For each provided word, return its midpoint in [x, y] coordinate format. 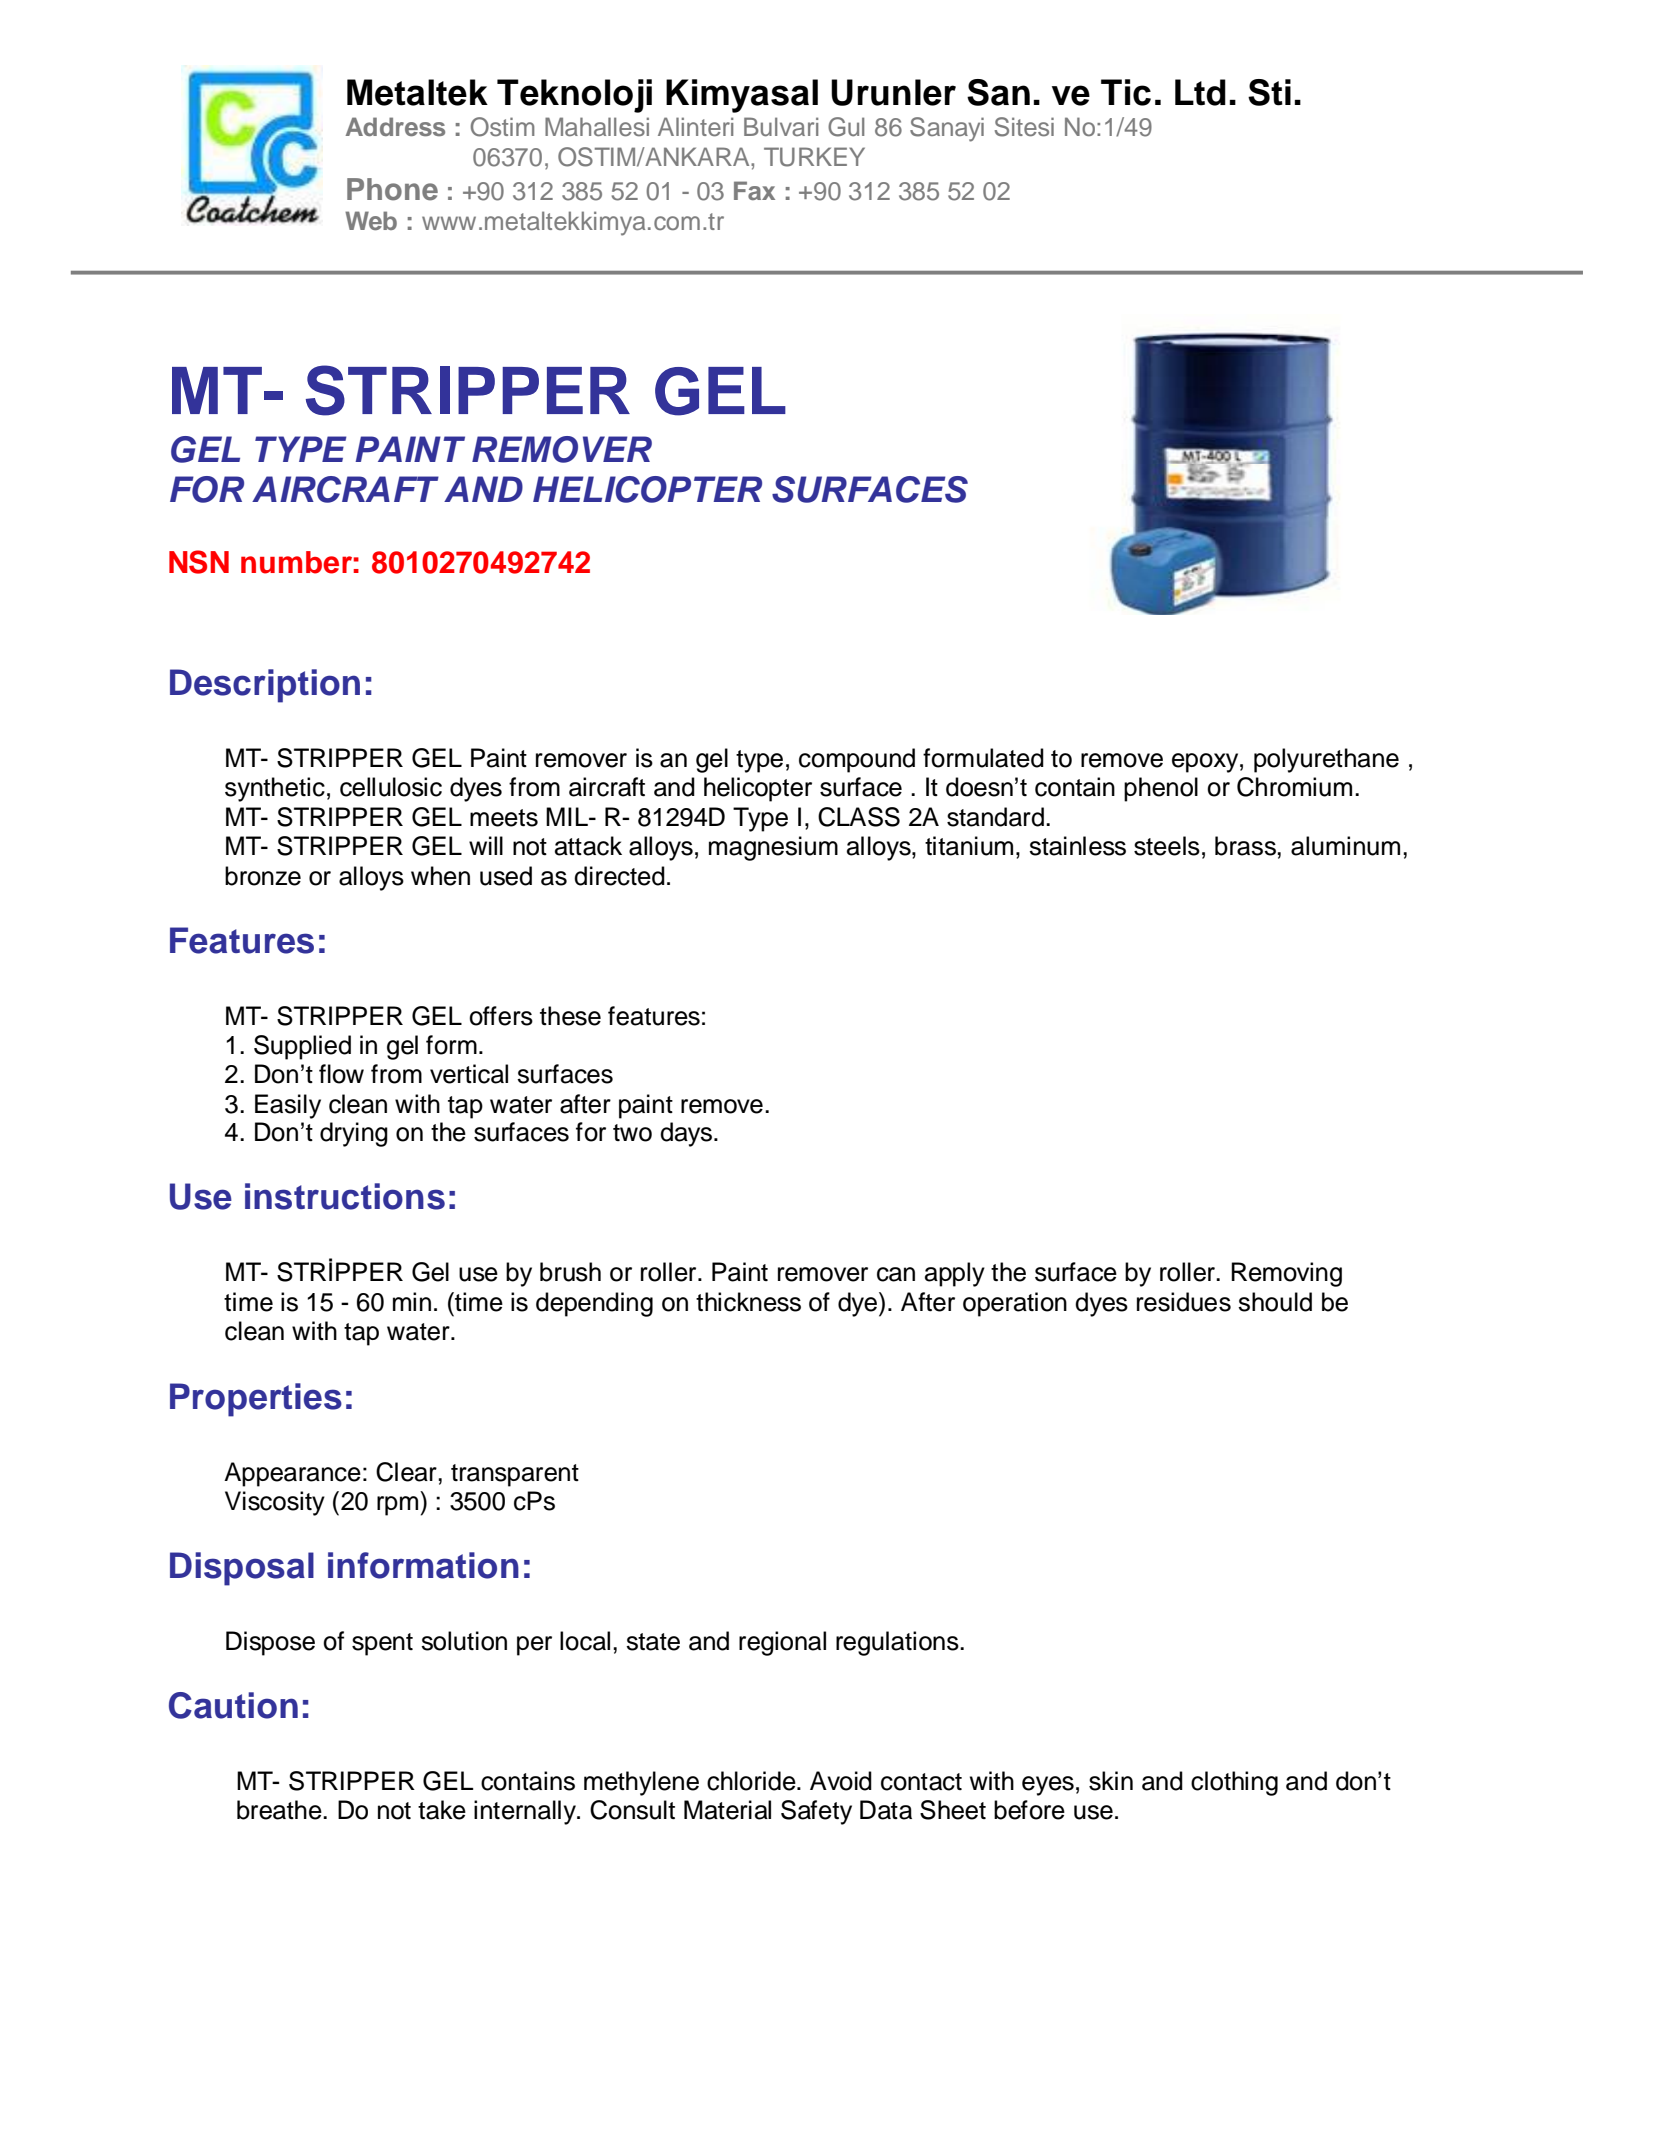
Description [265, 686]
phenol [1161, 789]
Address [395, 127]
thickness [748, 1302]
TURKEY [814, 157]
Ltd [1200, 92]
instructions [345, 1196]
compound [857, 760]
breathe [280, 1810]
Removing [1286, 1274]
